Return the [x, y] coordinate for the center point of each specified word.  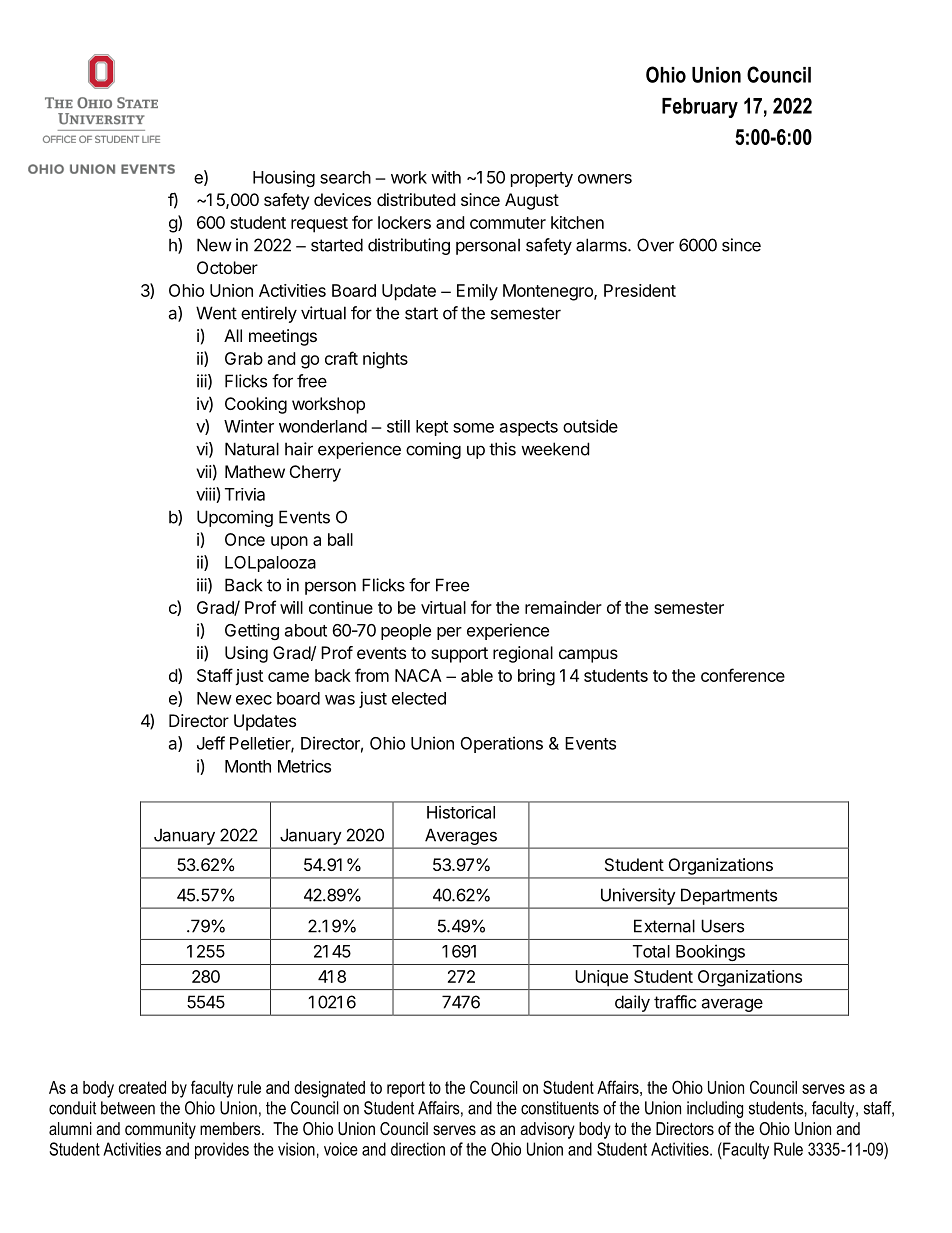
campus [588, 656]
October [227, 267]
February [700, 108]
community [160, 1130]
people [406, 632]
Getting [252, 631]
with [446, 177]
